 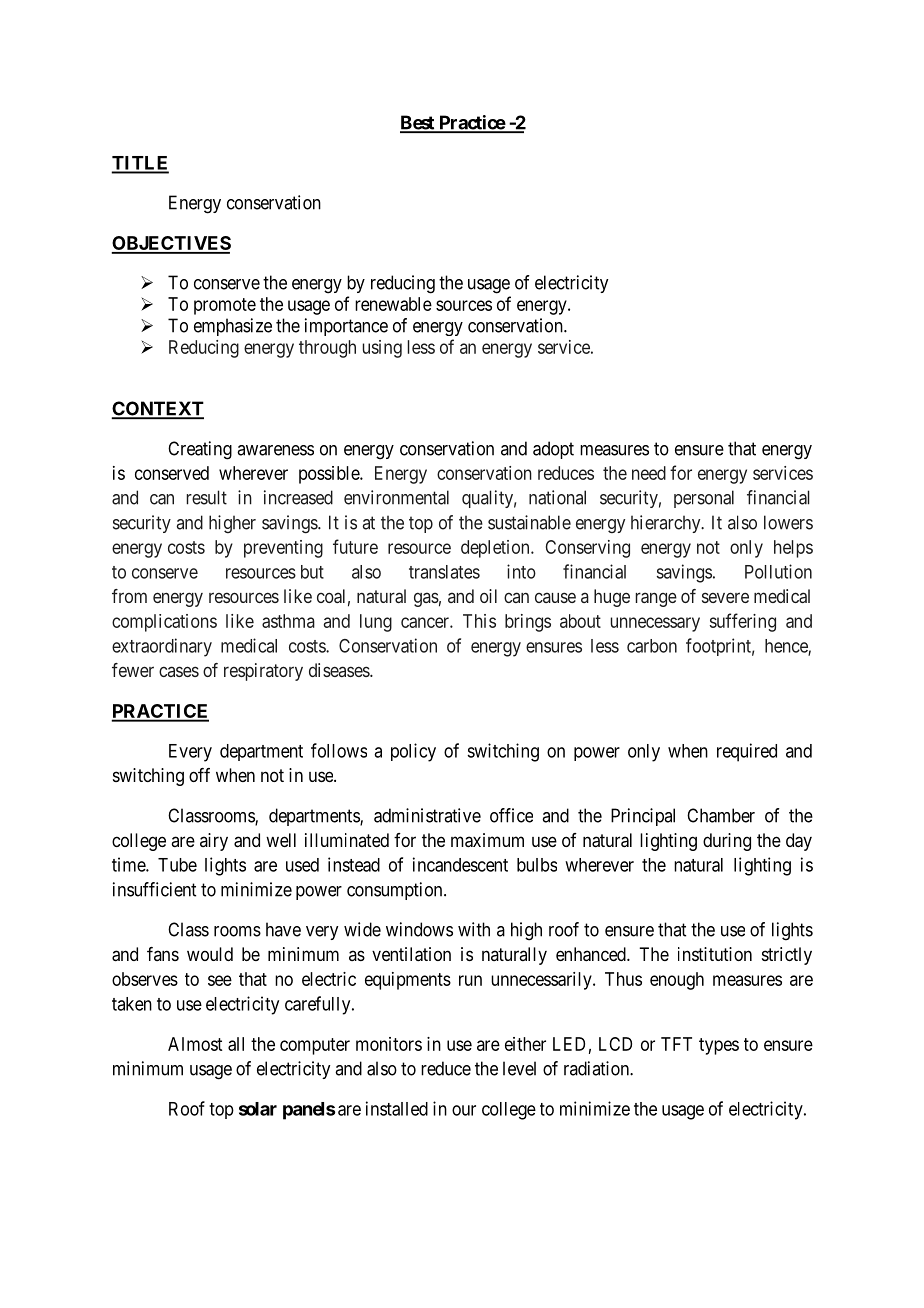 I want to click on renewable, so click(x=393, y=304).
